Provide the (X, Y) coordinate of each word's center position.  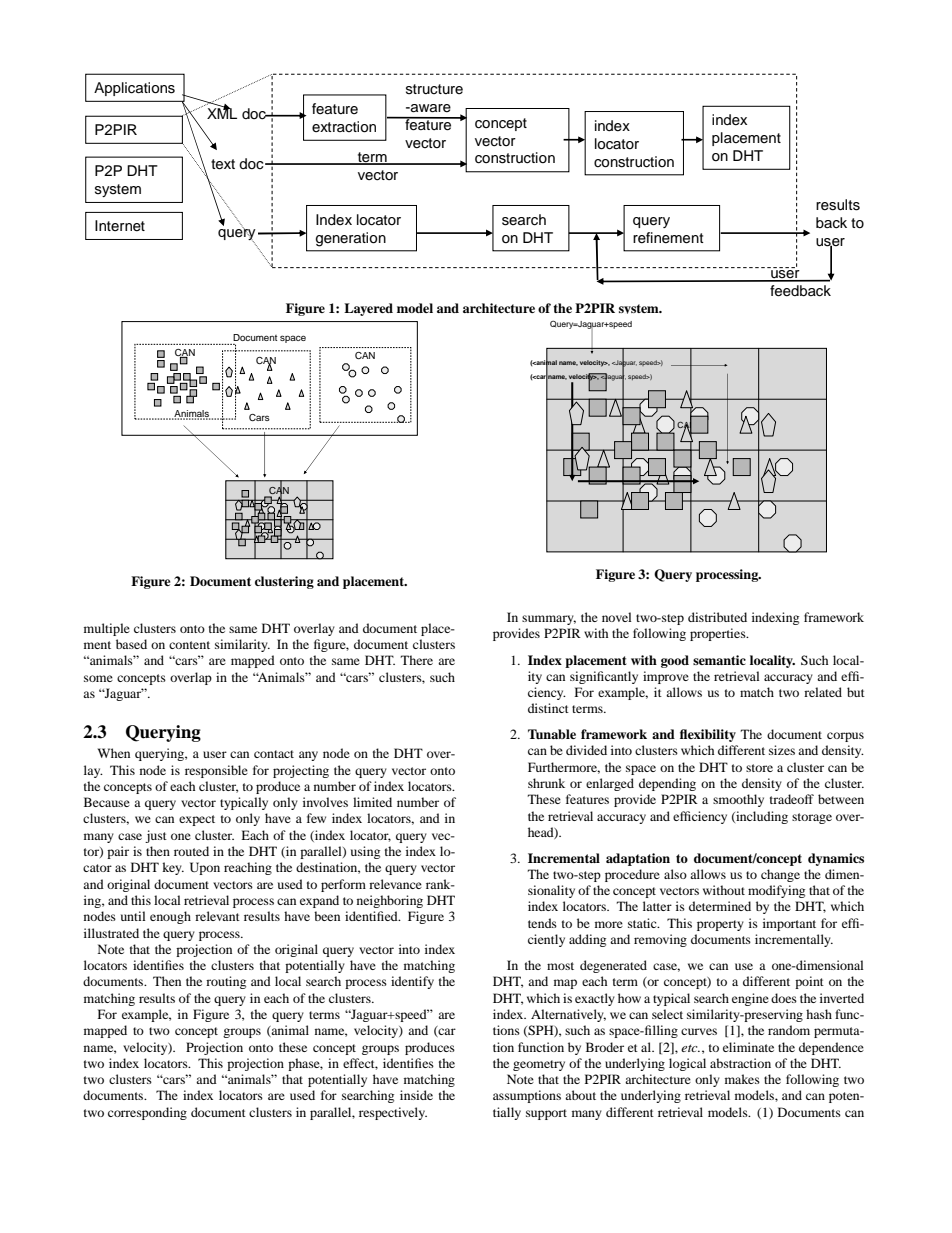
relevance (395, 884)
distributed (717, 617)
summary (549, 620)
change (780, 875)
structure (434, 89)
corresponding (147, 1113)
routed (191, 851)
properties (719, 634)
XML (222, 112)
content (189, 645)
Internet (120, 226)
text (223, 164)
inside (416, 1095)
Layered (368, 309)
